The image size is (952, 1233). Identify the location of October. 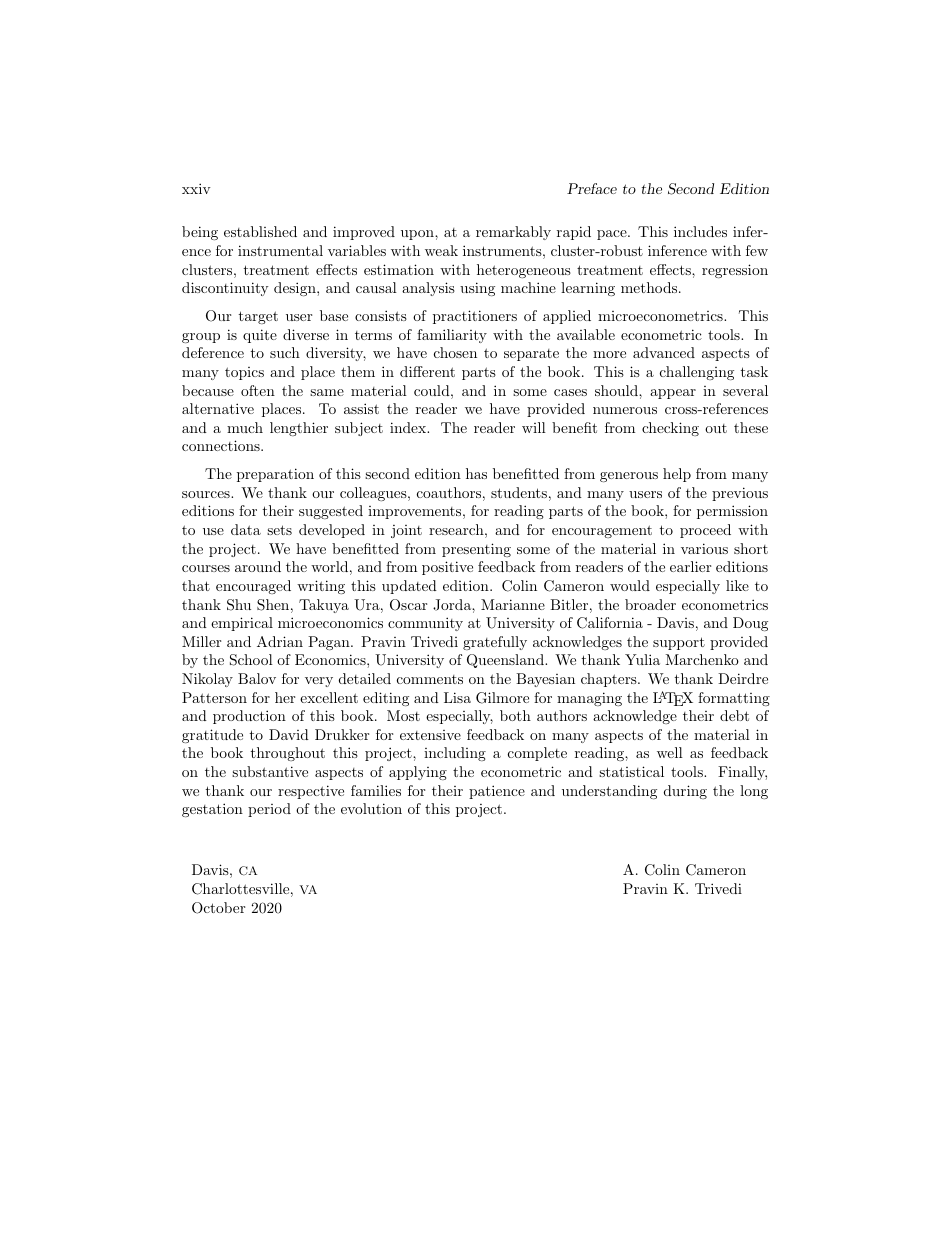
(218, 908).
